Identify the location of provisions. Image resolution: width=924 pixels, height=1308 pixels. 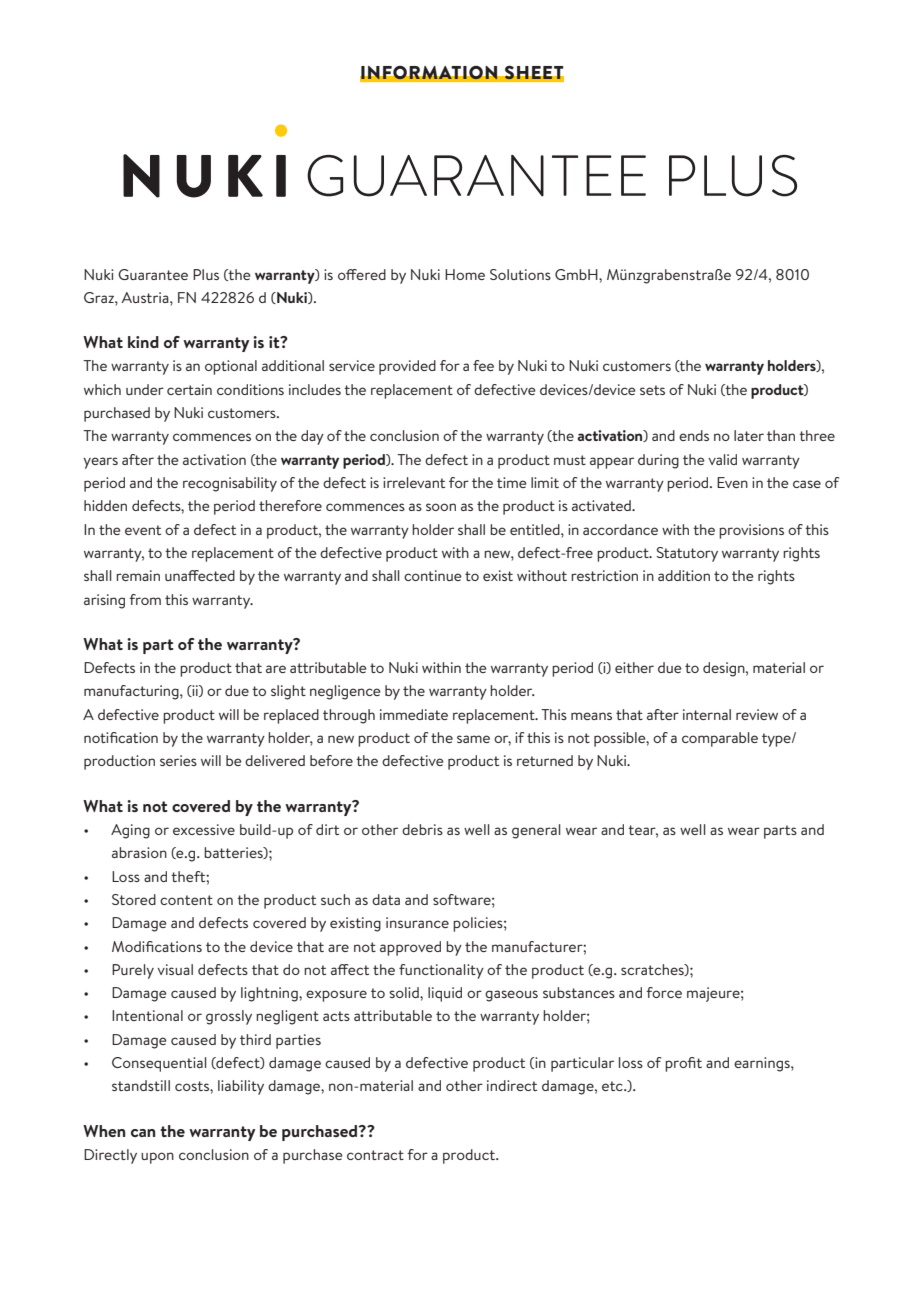
(751, 531).
